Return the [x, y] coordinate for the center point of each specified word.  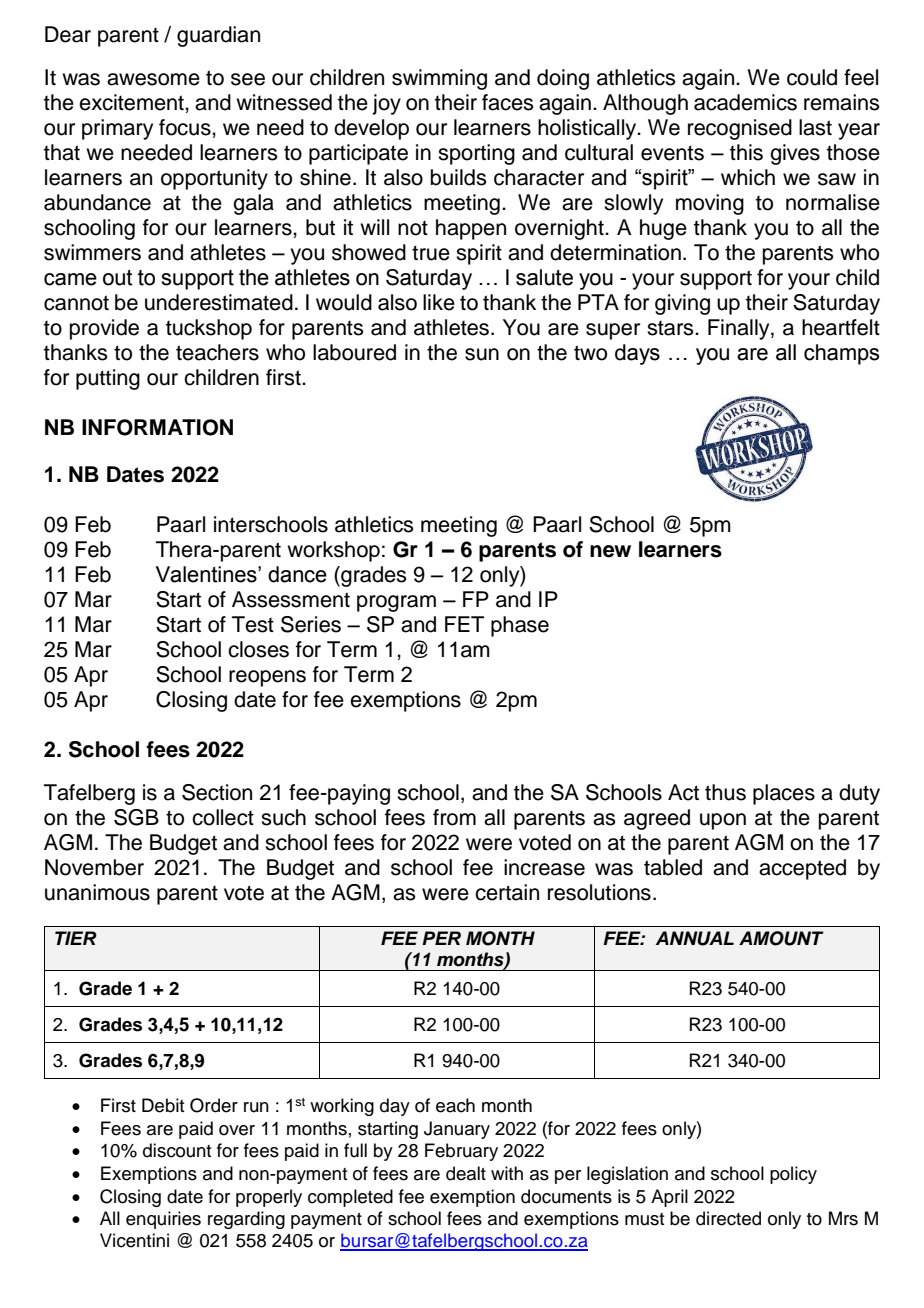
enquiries [163, 1220]
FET [464, 624]
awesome [153, 79]
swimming [439, 79]
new [610, 551]
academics [745, 102]
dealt [466, 1173]
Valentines [207, 574]
